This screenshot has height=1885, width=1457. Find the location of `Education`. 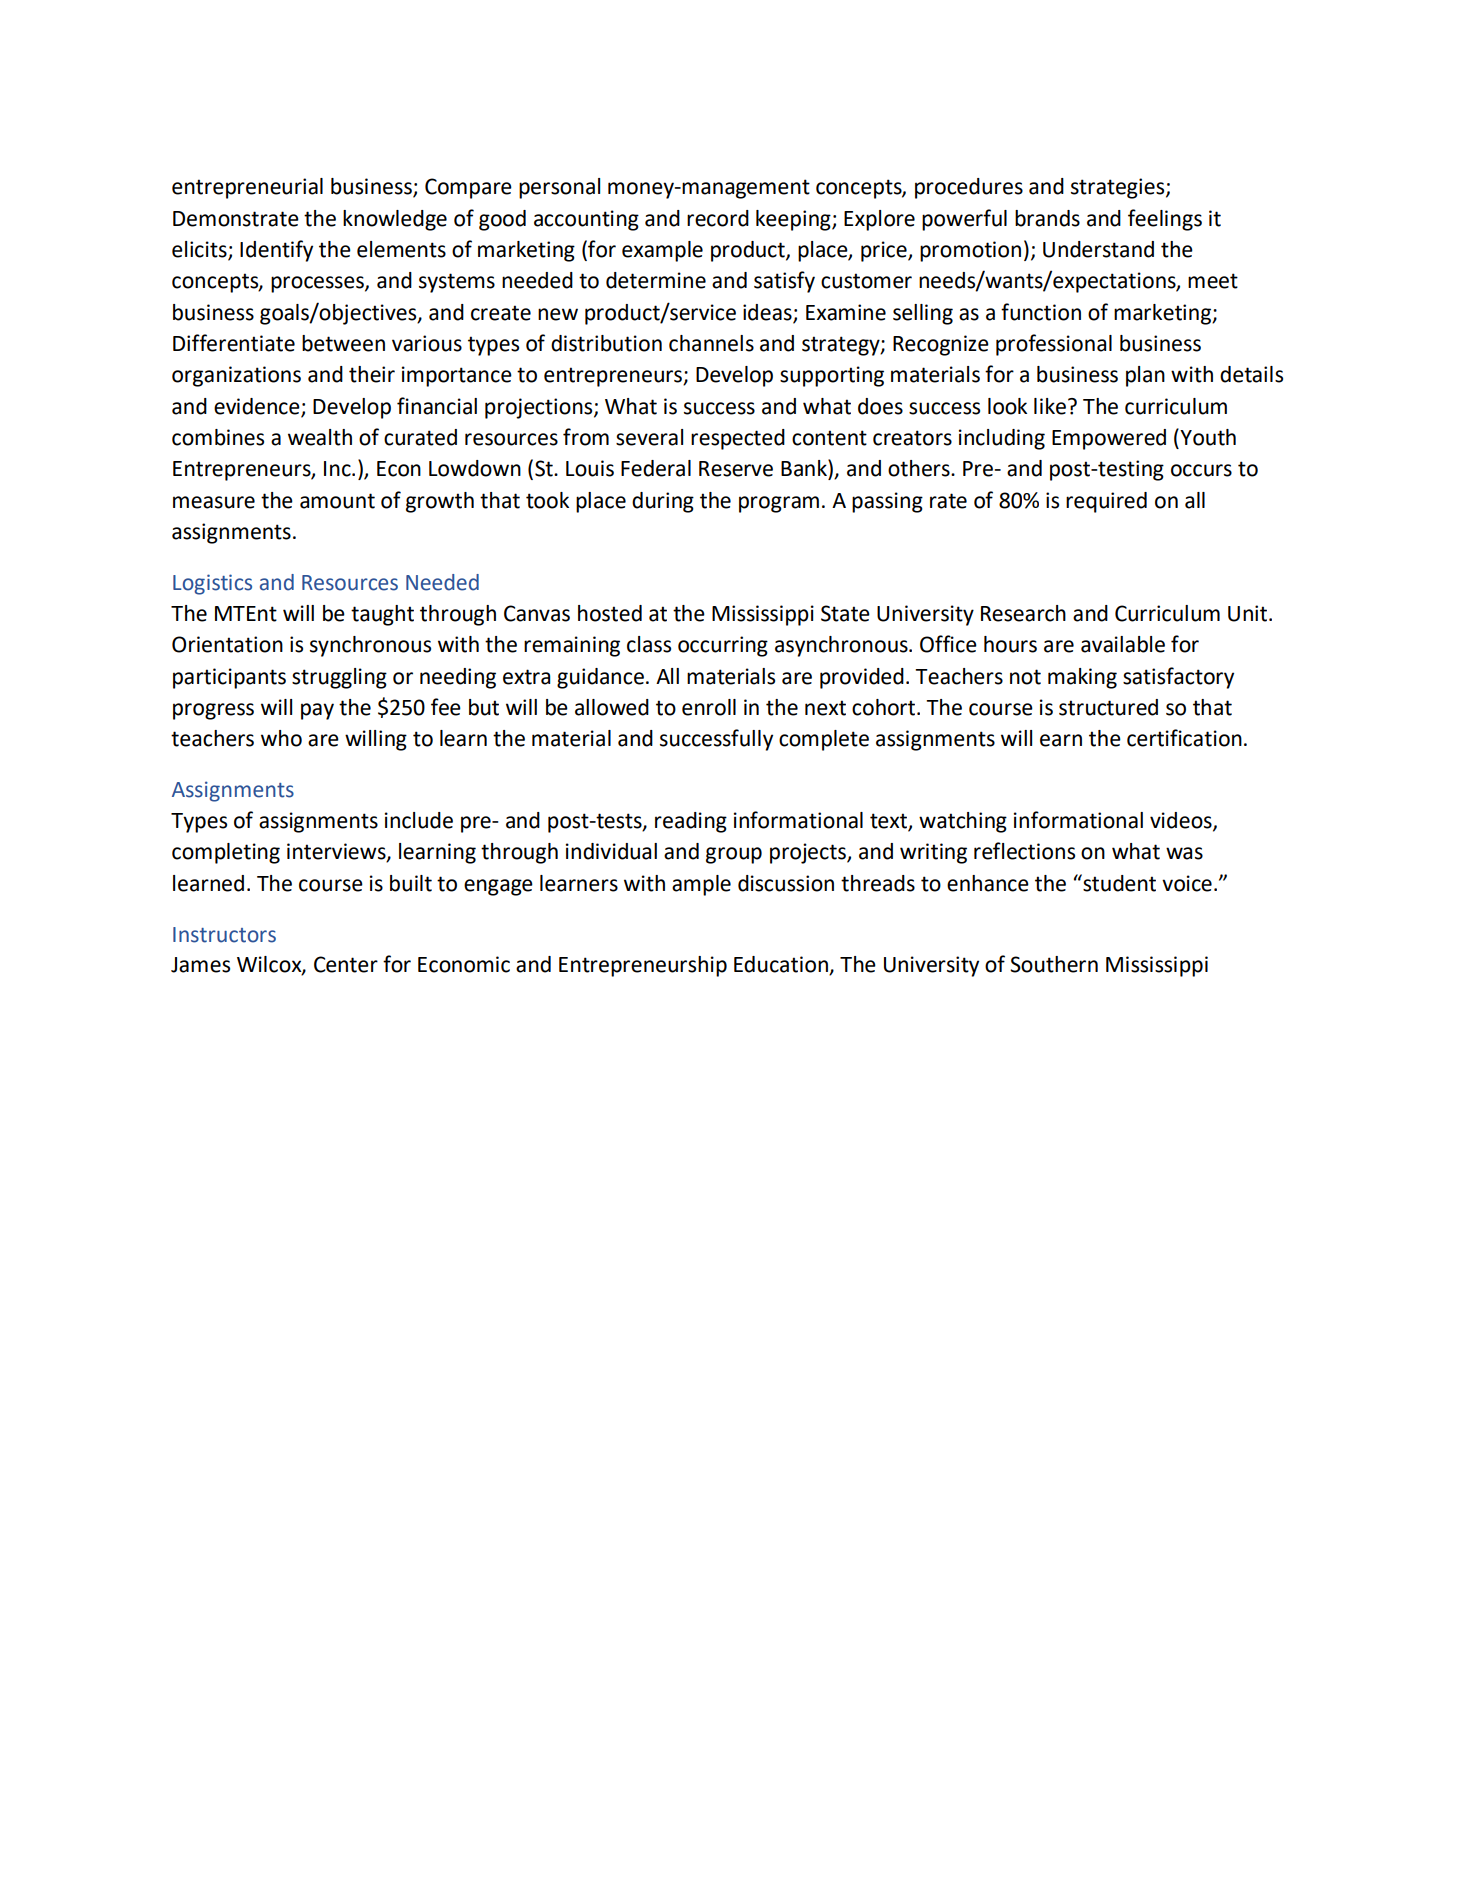

Education is located at coordinates (782, 965).
